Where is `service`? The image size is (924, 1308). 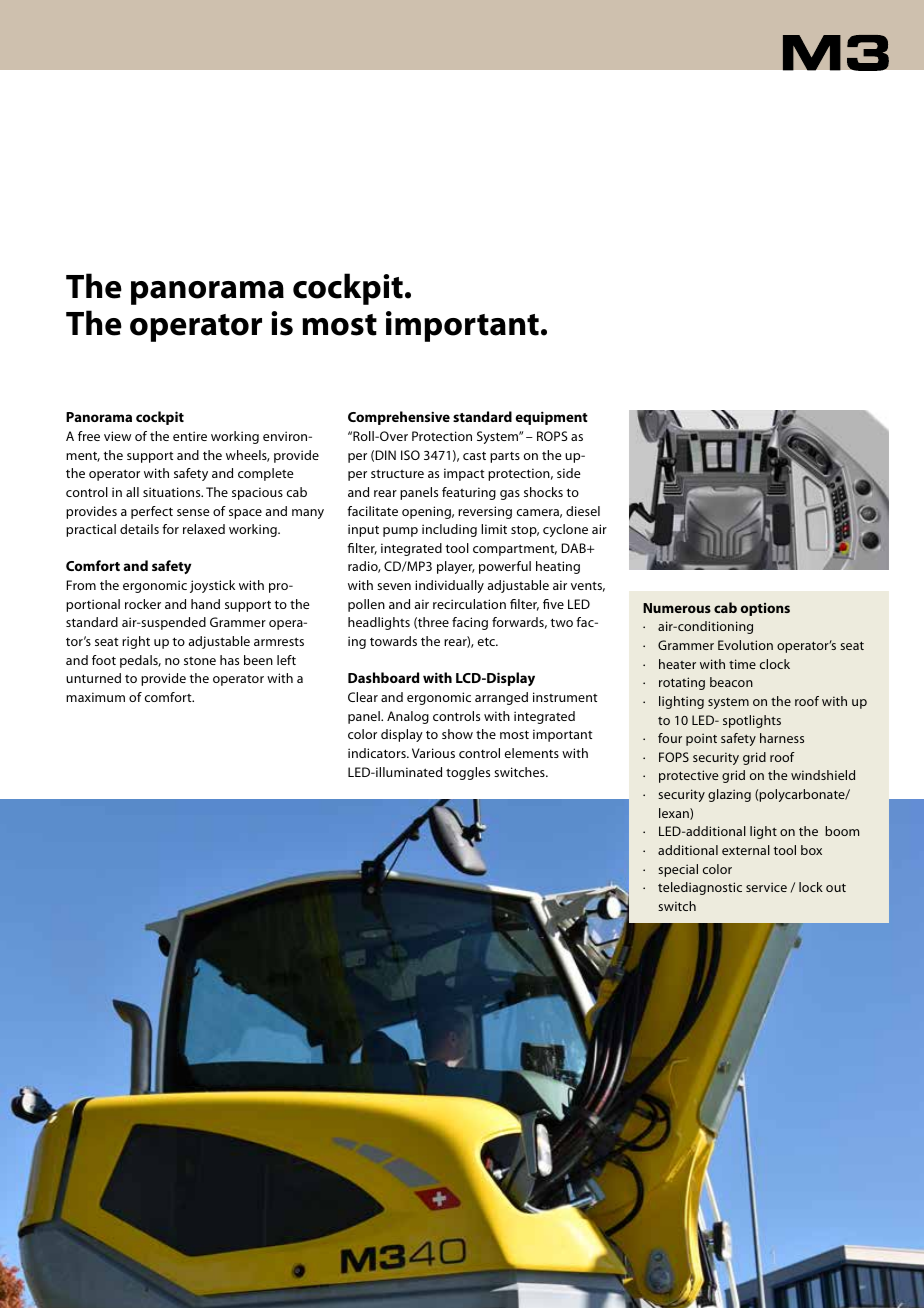
service is located at coordinates (766, 887).
